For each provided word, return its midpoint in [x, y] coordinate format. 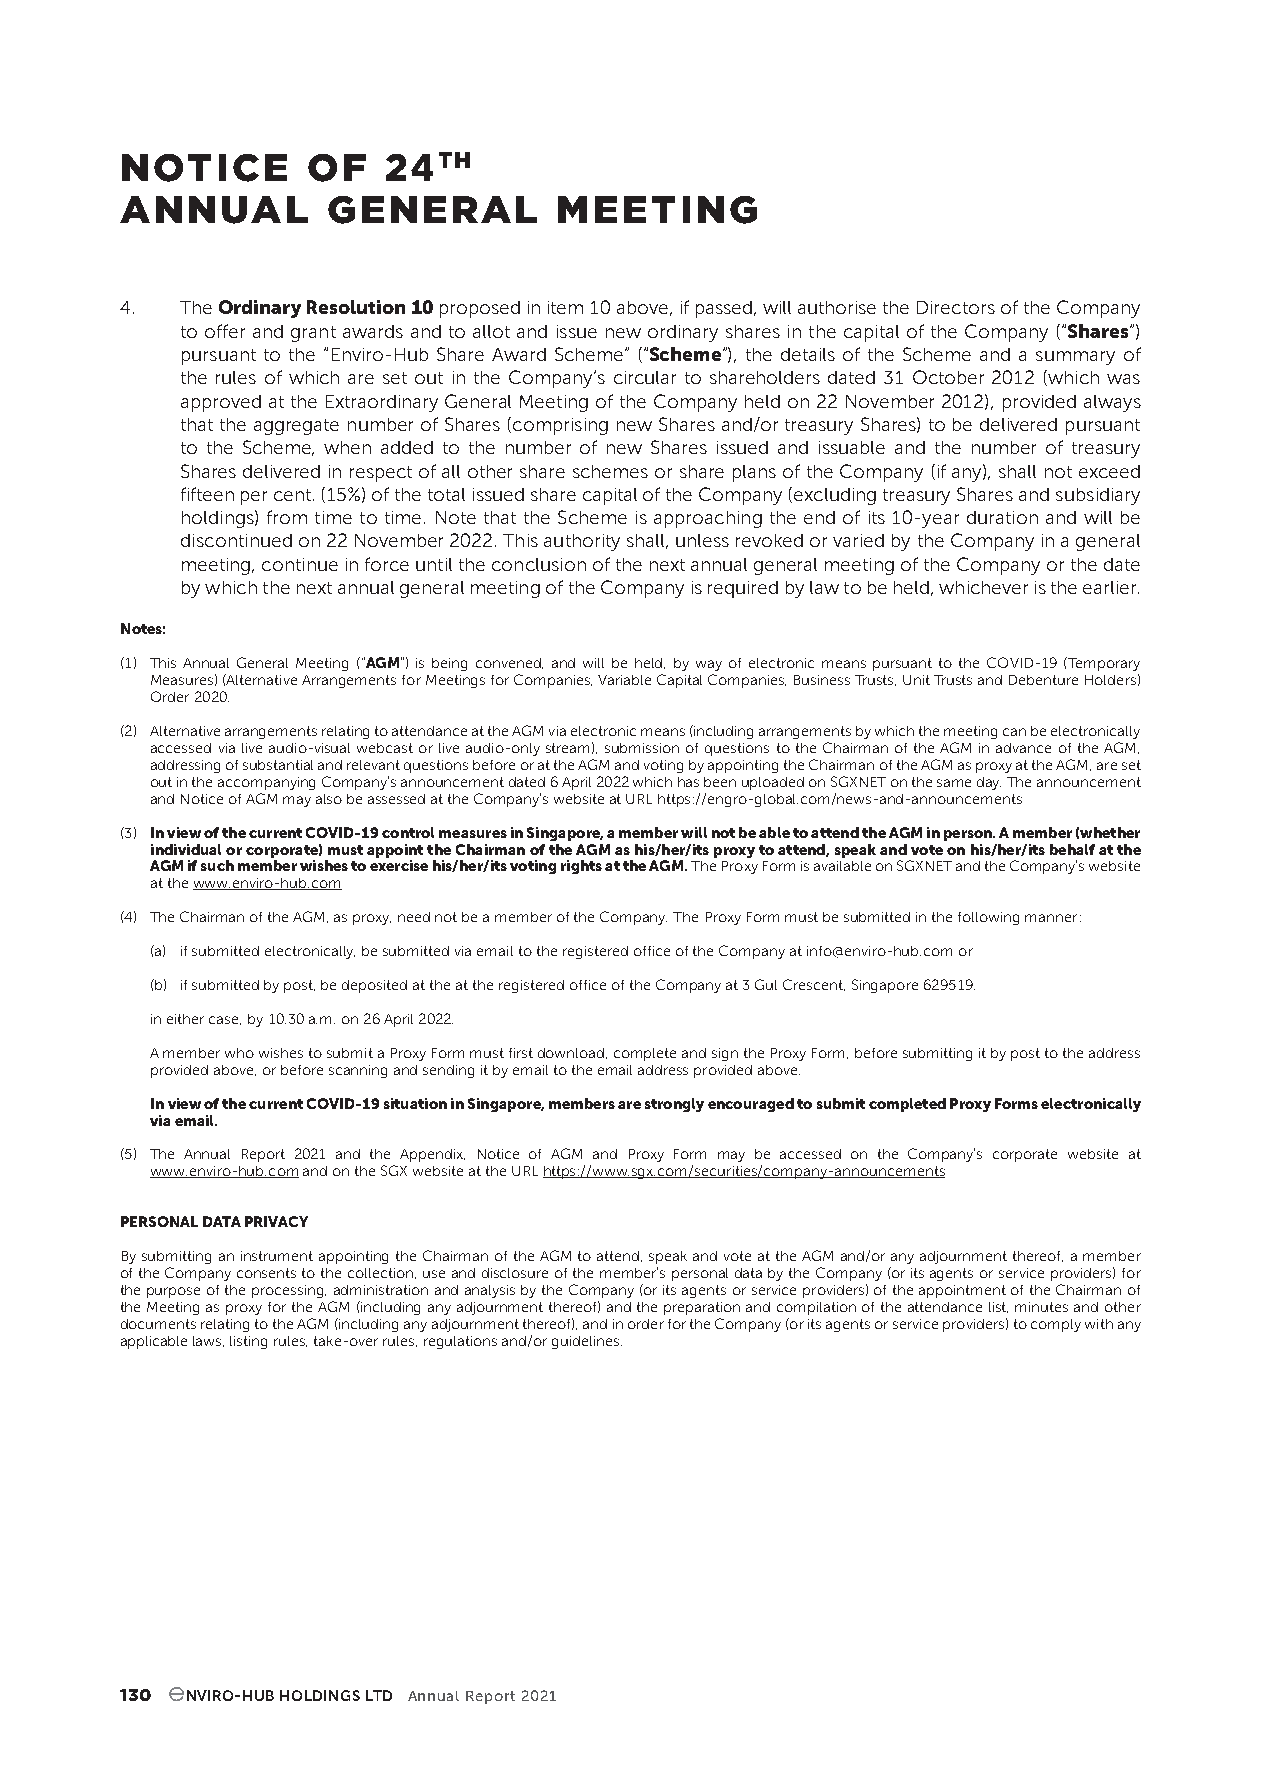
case [225, 1020]
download [572, 1053]
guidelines [587, 1342]
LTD [379, 1695]
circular [645, 377]
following [988, 918]
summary [1075, 358]
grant [313, 334]
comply [1056, 1325]
